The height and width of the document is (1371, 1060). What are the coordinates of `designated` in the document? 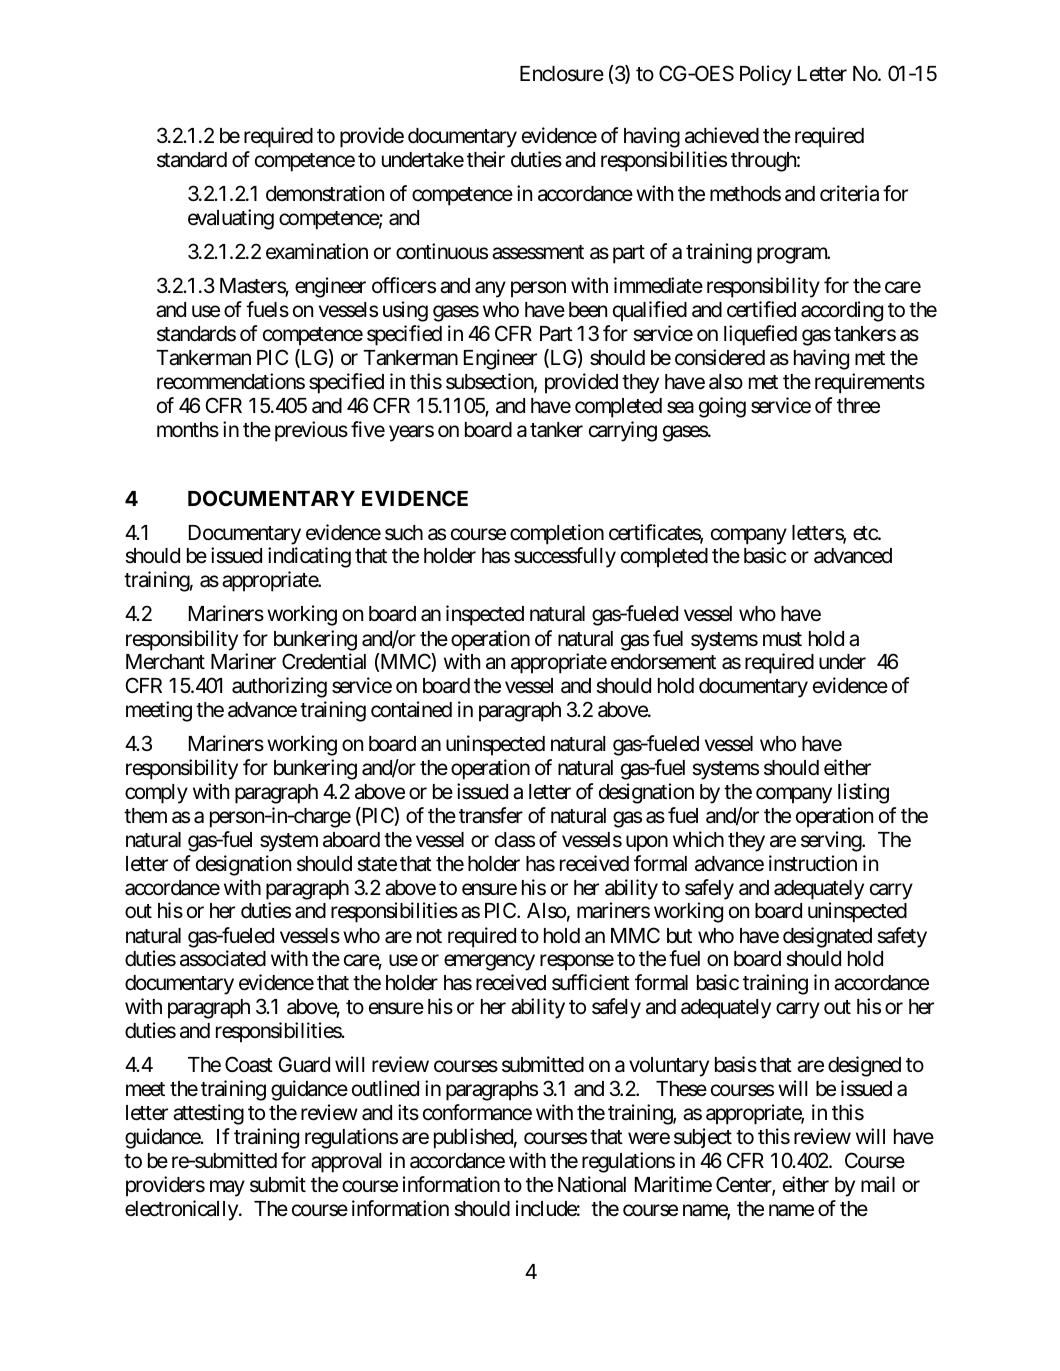 It's located at (827, 937).
